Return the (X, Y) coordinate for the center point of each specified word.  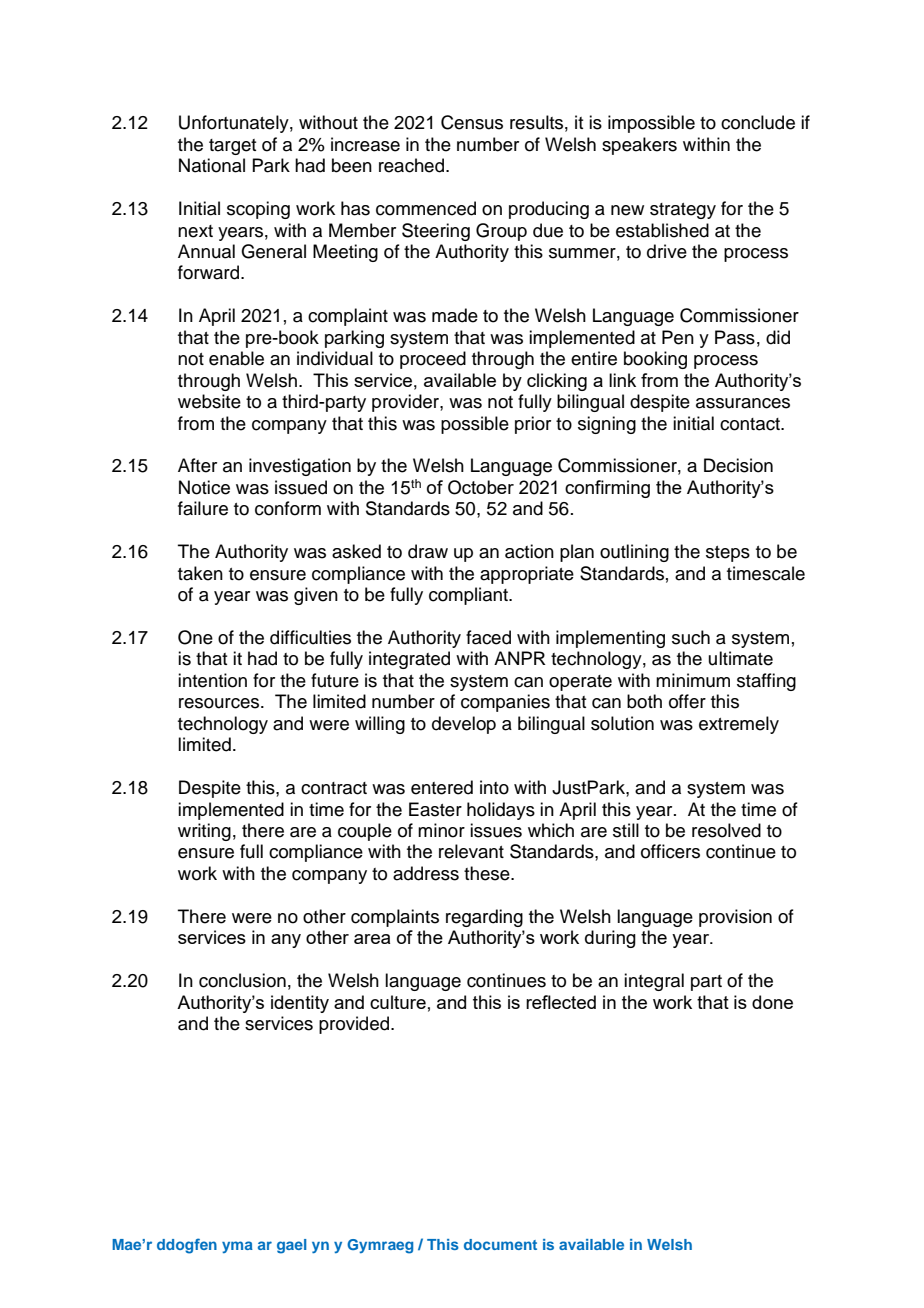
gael (291, 1246)
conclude (758, 122)
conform (288, 508)
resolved (726, 830)
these (488, 873)
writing (204, 832)
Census (472, 122)
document (500, 1244)
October (481, 487)
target (232, 147)
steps (728, 554)
